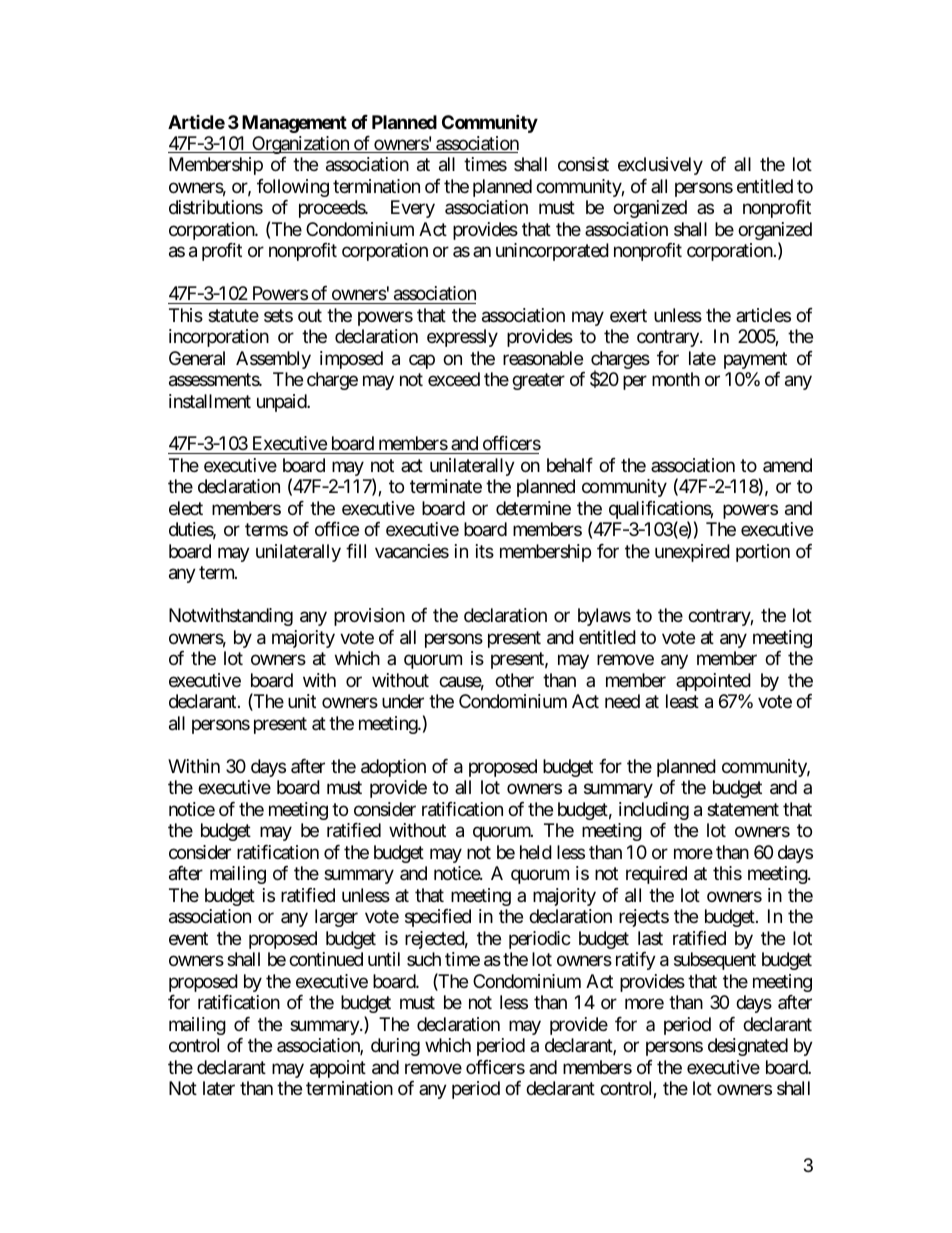 The width and height of the screenshot is (952, 1233). What do you see at coordinates (393, 768) in the screenshot?
I see `adoption` at bounding box center [393, 768].
